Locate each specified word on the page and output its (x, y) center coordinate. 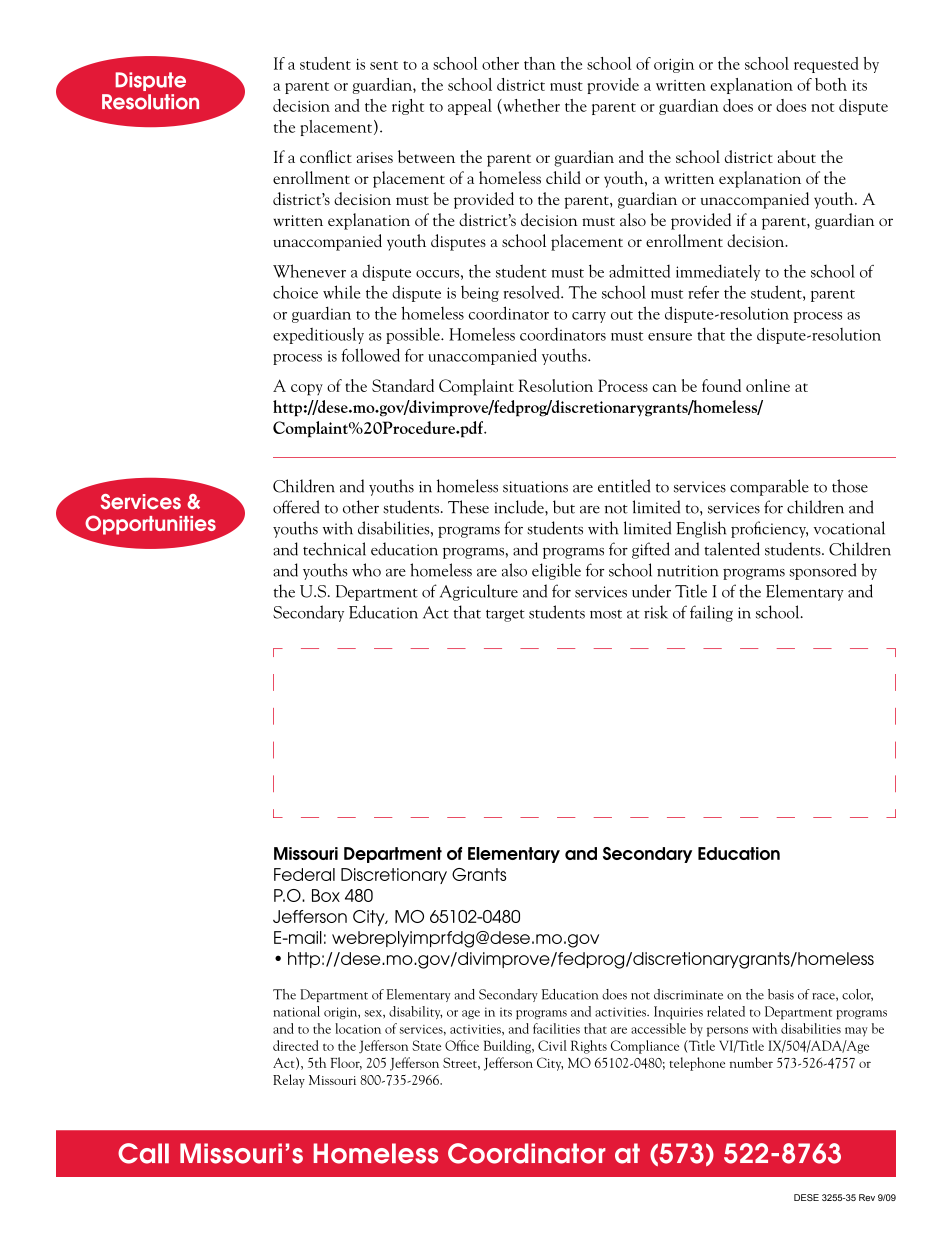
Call (143, 1153)
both (831, 84)
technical (334, 549)
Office (462, 1045)
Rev (867, 1197)
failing (711, 613)
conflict (326, 156)
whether (530, 106)
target (505, 615)
